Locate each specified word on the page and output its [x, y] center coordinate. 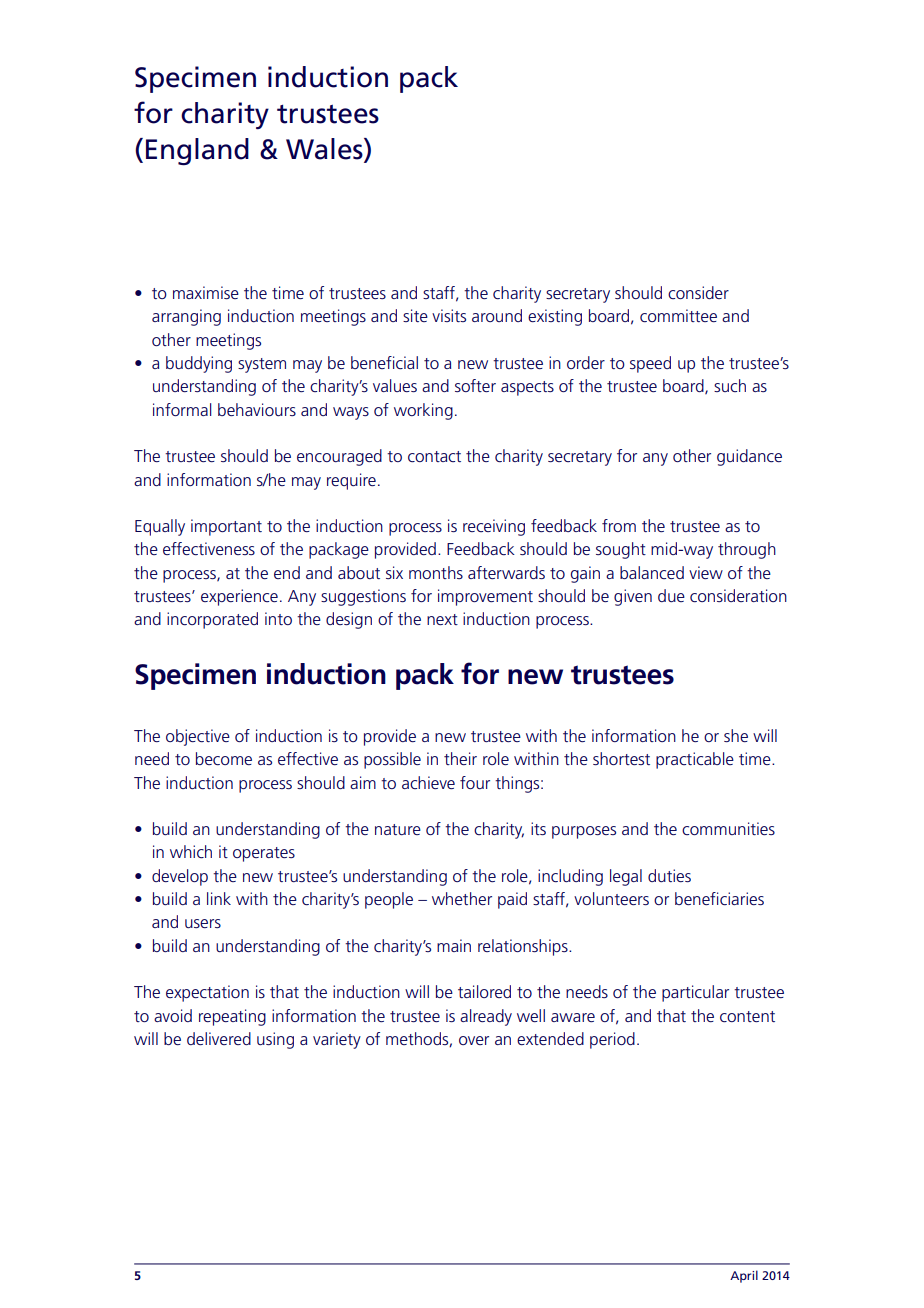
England [197, 151]
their [460, 758]
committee [678, 315]
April [744, 1276]
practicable [695, 760]
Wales [325, 149]
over [474, 1040]
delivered [219, 1038]
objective [198, 737]
